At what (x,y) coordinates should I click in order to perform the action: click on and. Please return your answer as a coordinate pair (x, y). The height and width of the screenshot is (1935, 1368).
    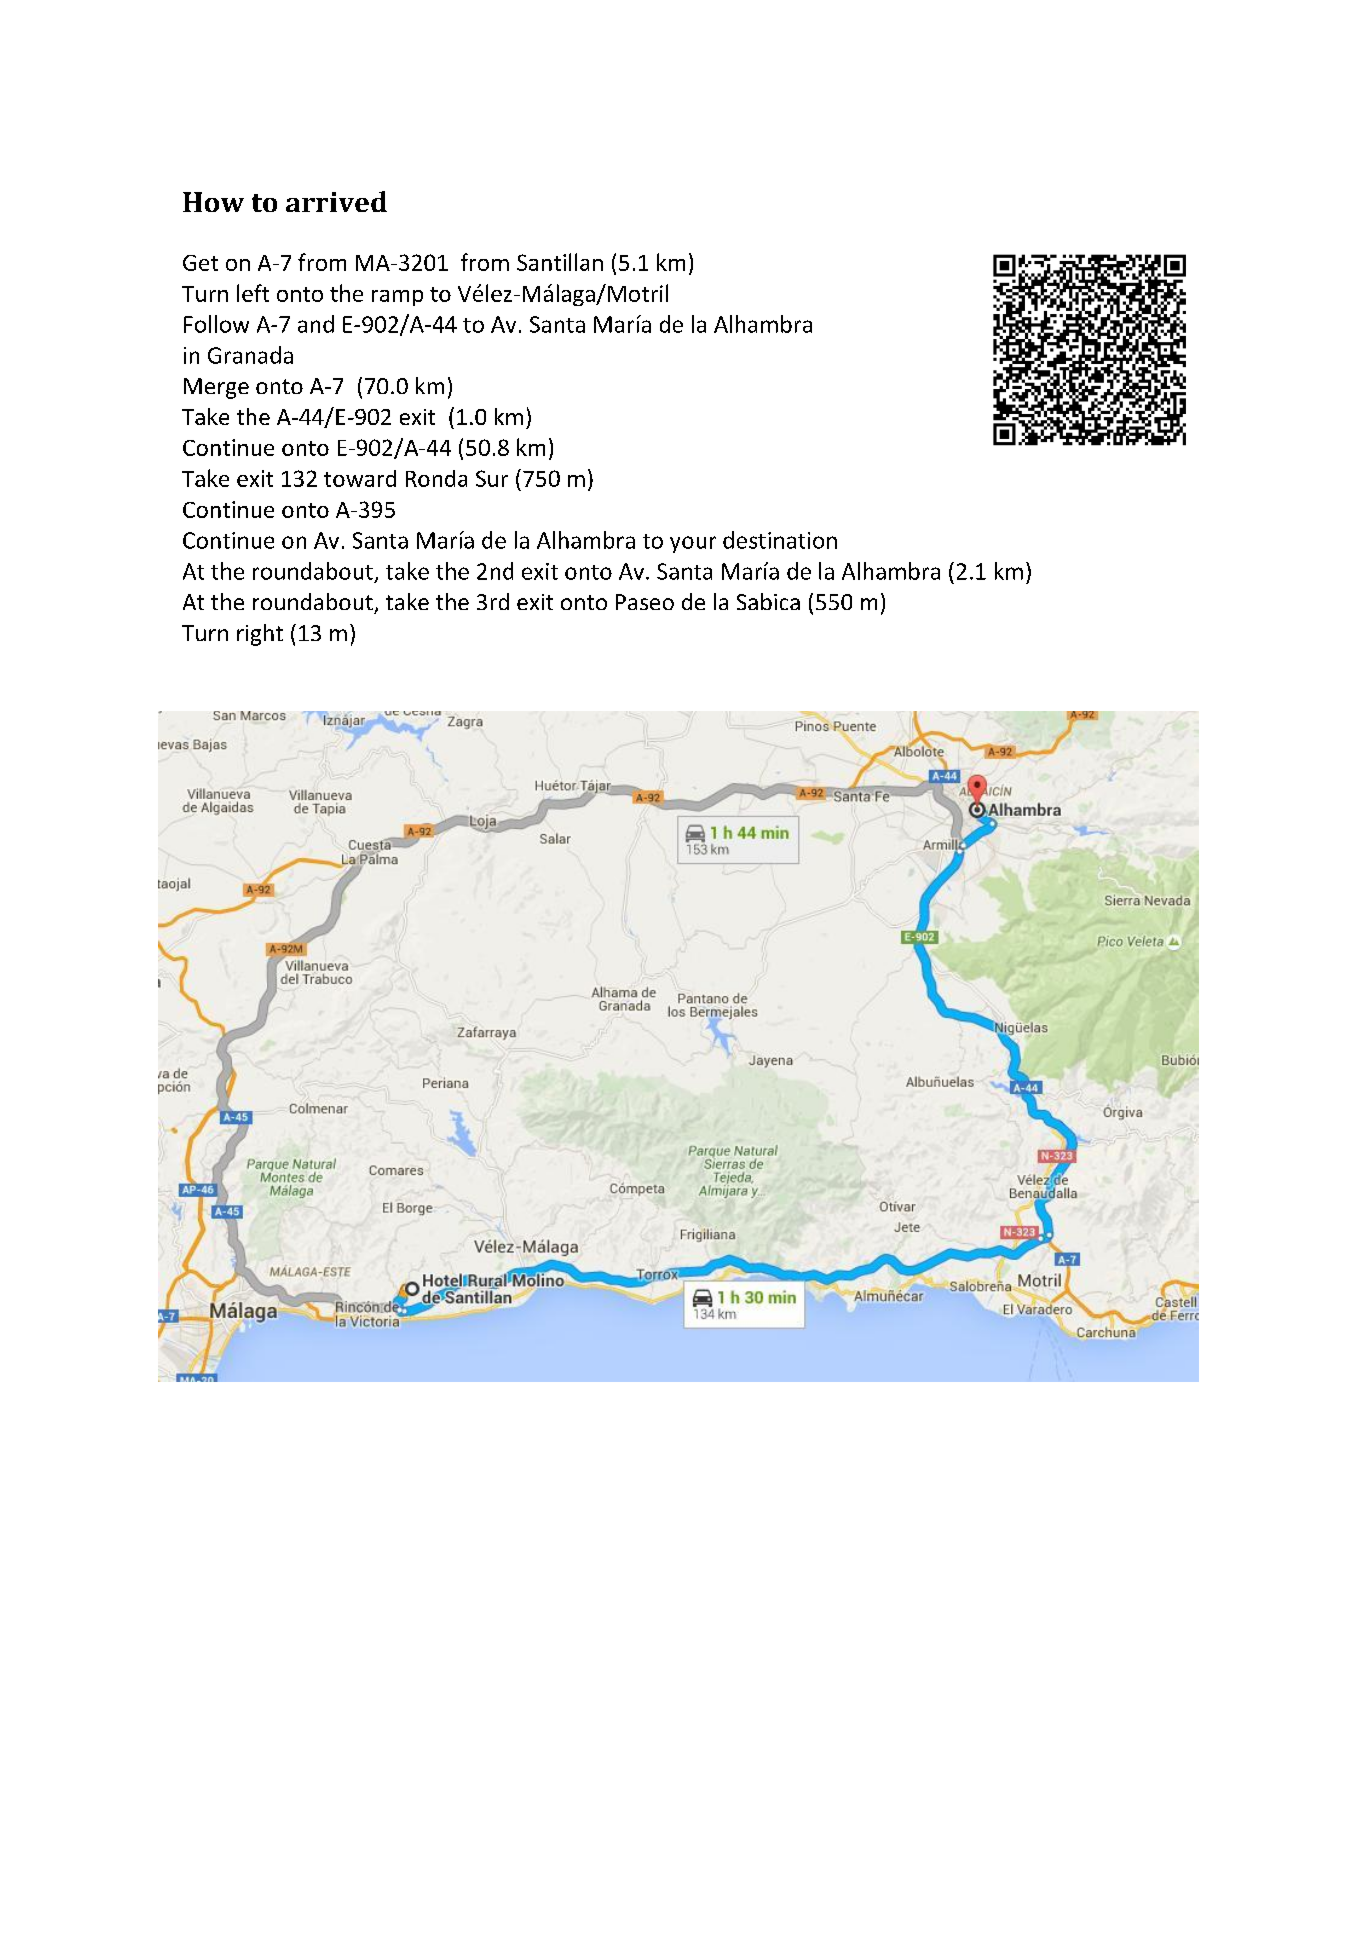
    Looking at the image, I should click on (316, 324).
